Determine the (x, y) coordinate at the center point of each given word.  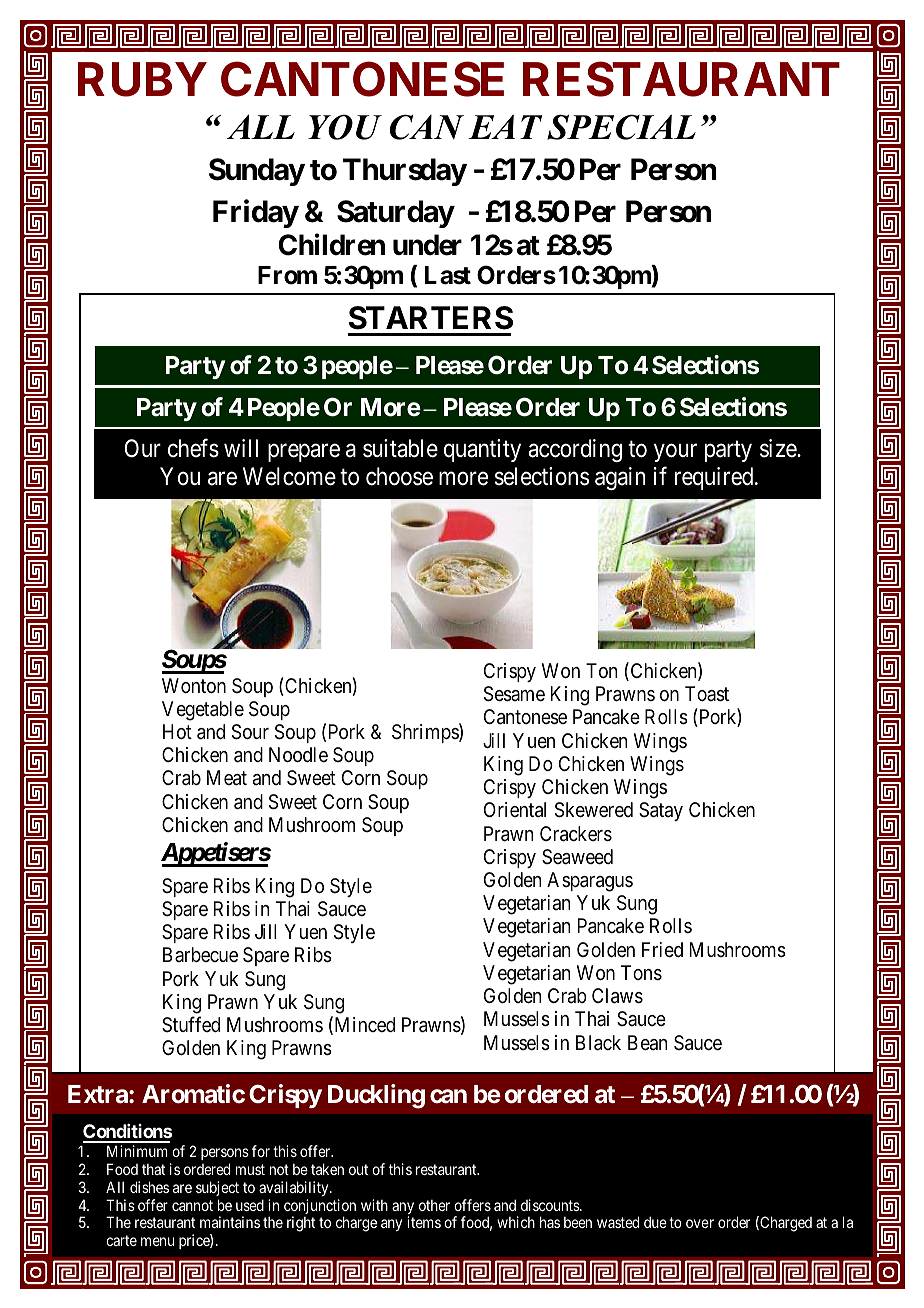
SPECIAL (621, 127)
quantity (482, 450)
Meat (227, 778)
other (434, 1205)
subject (217, 1188)
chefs (193, 448)
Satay (661, 811)
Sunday (257, 172)
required (715, 478)
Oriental (515, 810)
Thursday (405, 172)
